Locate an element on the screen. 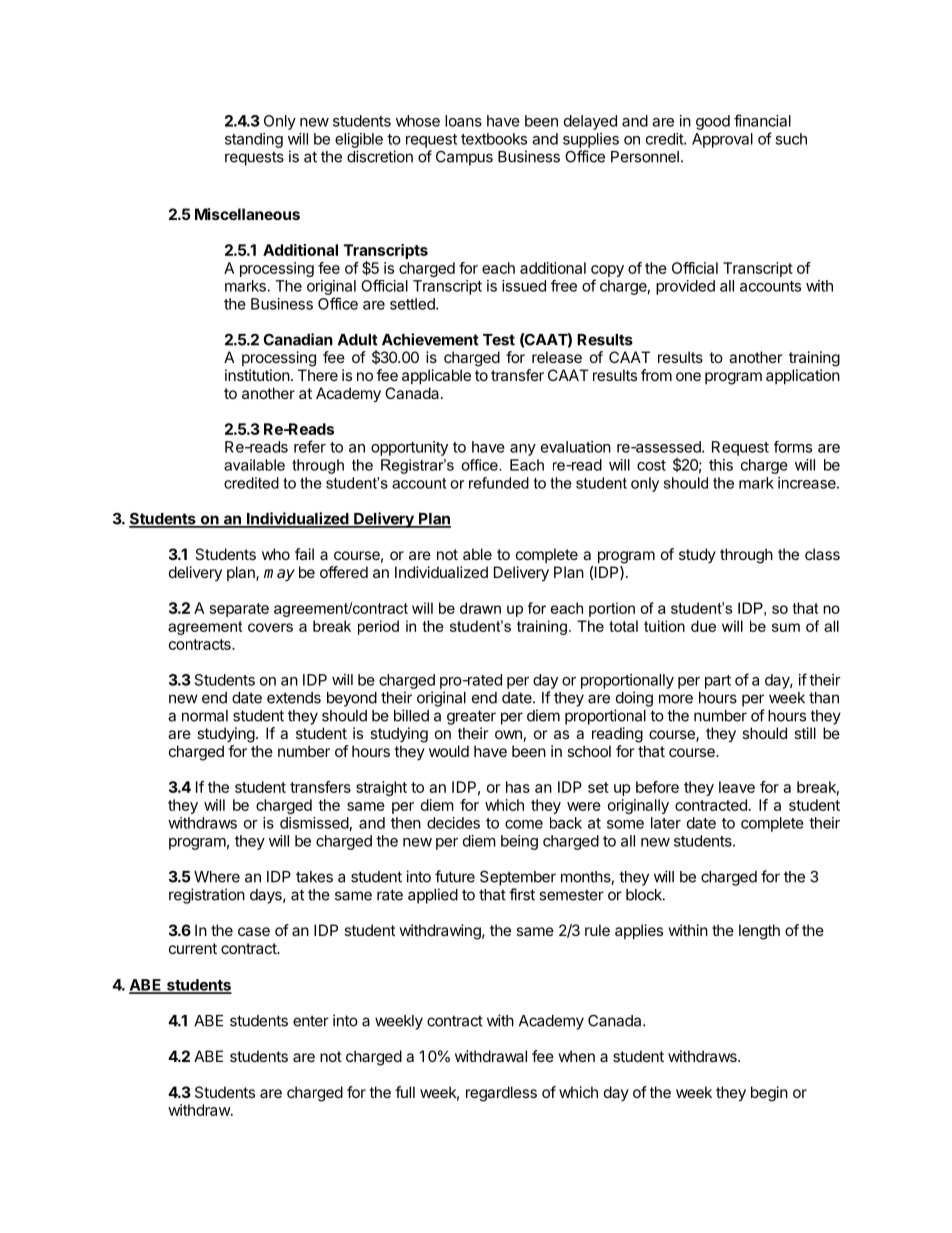 The image size is (952, 1233). being is located at coordinates (519, 842).
